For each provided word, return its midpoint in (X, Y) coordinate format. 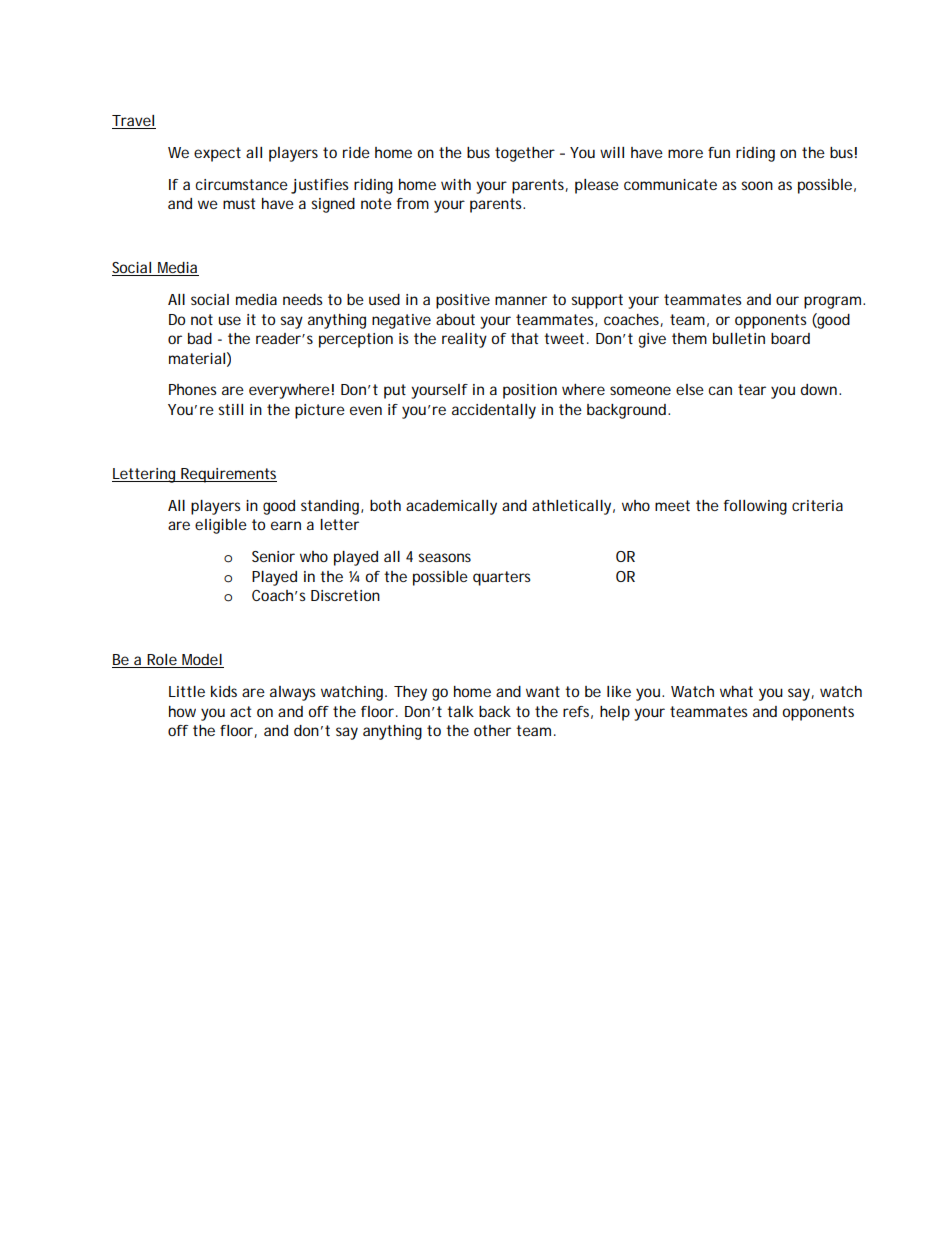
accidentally (494, 411)
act (240, 711)
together (525, 154)
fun (719, 152)
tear (752, 389)
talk (460, 711)
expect (217, 154)
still (230, 409)
